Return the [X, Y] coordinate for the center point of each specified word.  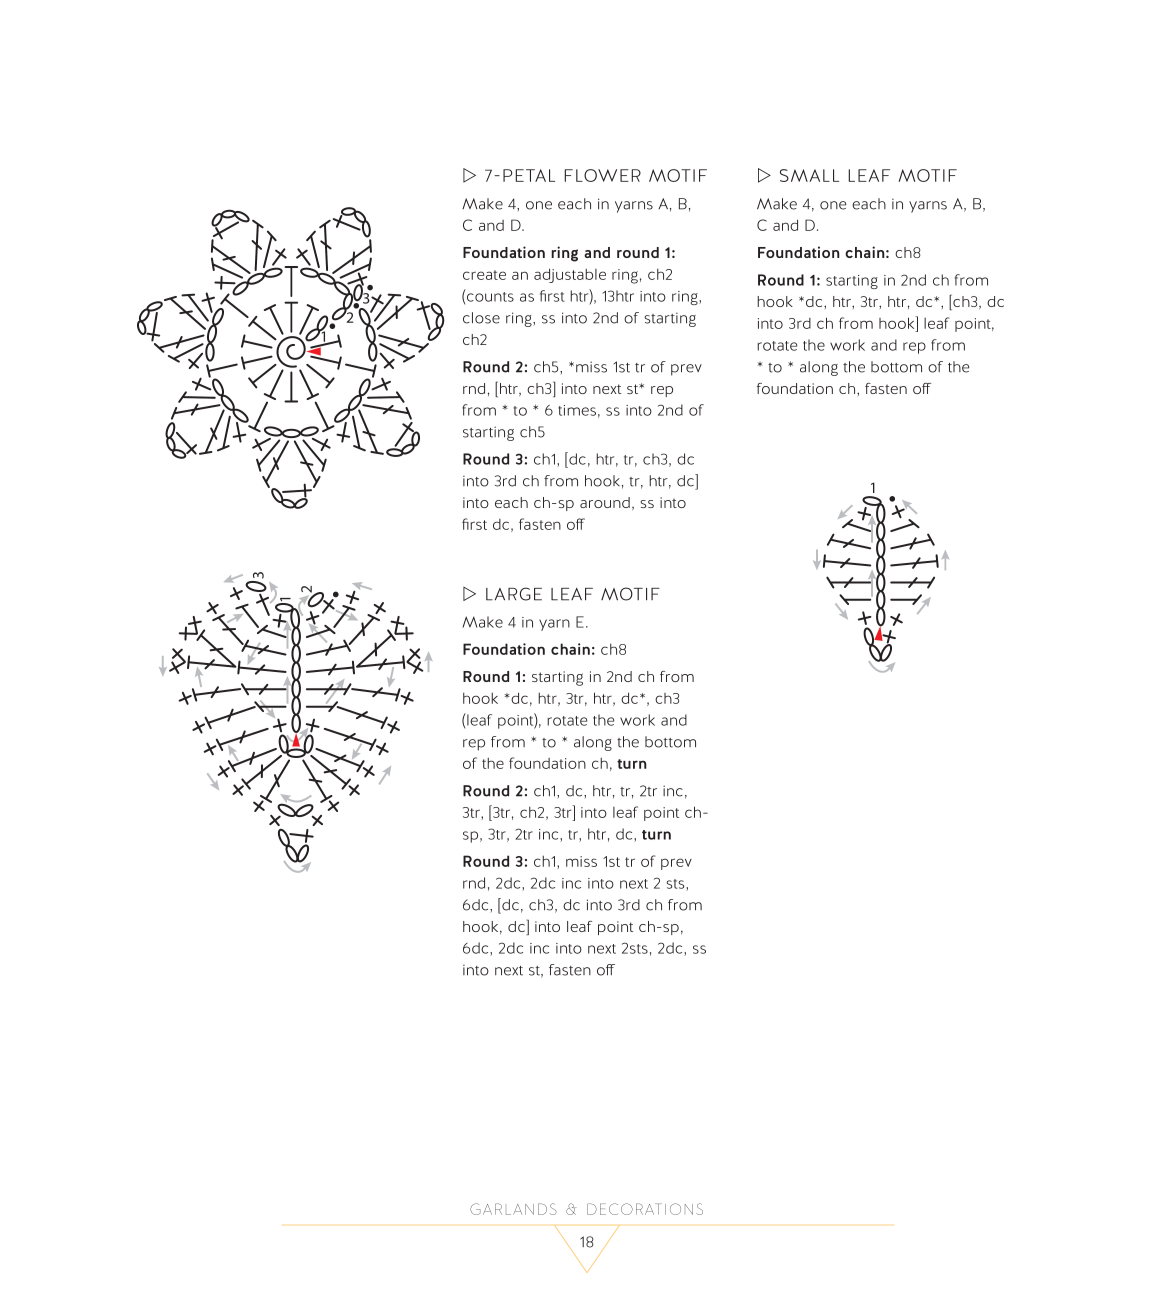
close [481, 318]
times [577, 410]
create [484, 275]
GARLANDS [513, 1209]
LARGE [514, 594]
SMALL [809, 175]
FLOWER [602, 175]
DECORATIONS [645, 1209]
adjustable [570, 275]
